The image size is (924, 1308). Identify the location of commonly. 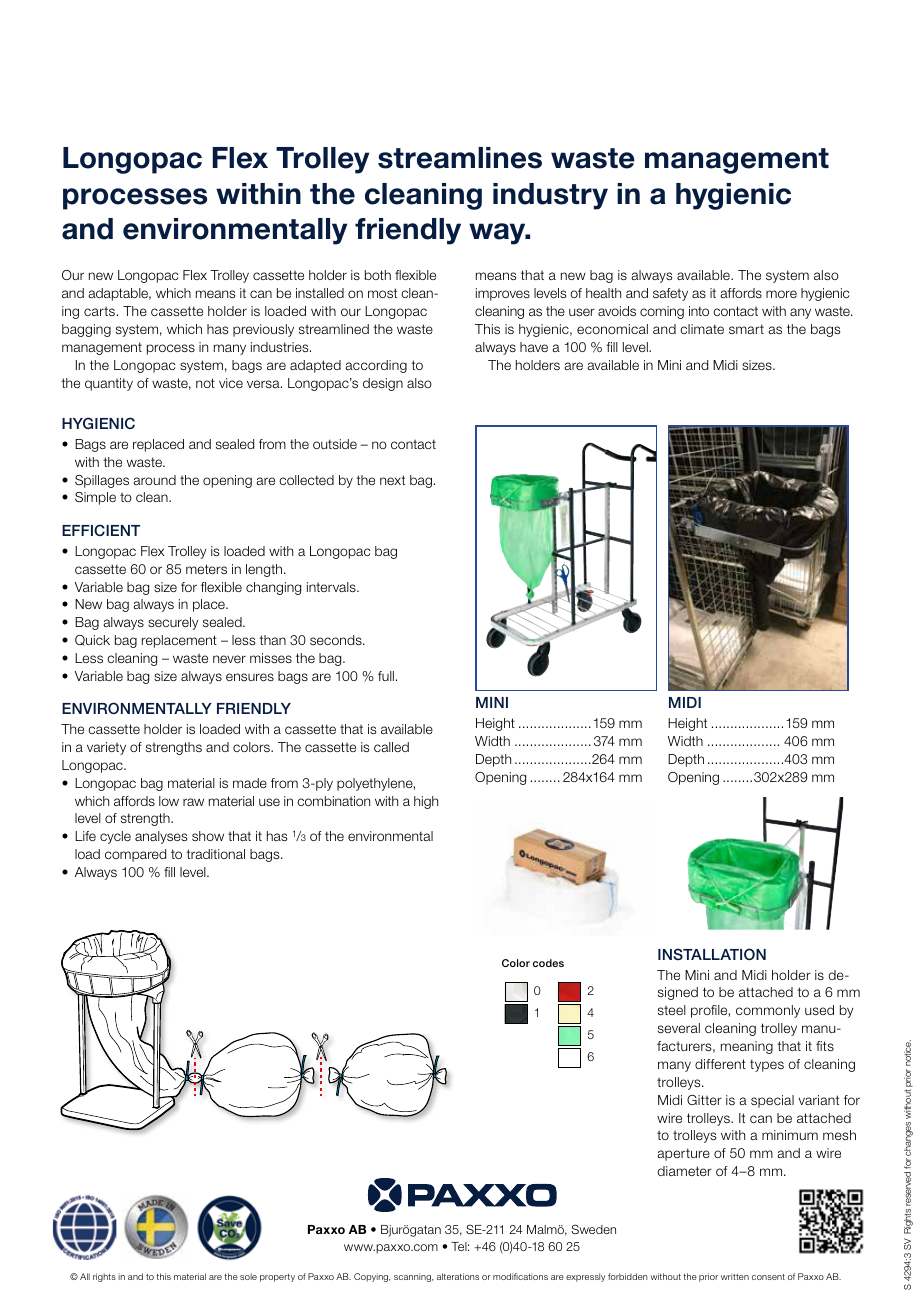
(768, 1011).
